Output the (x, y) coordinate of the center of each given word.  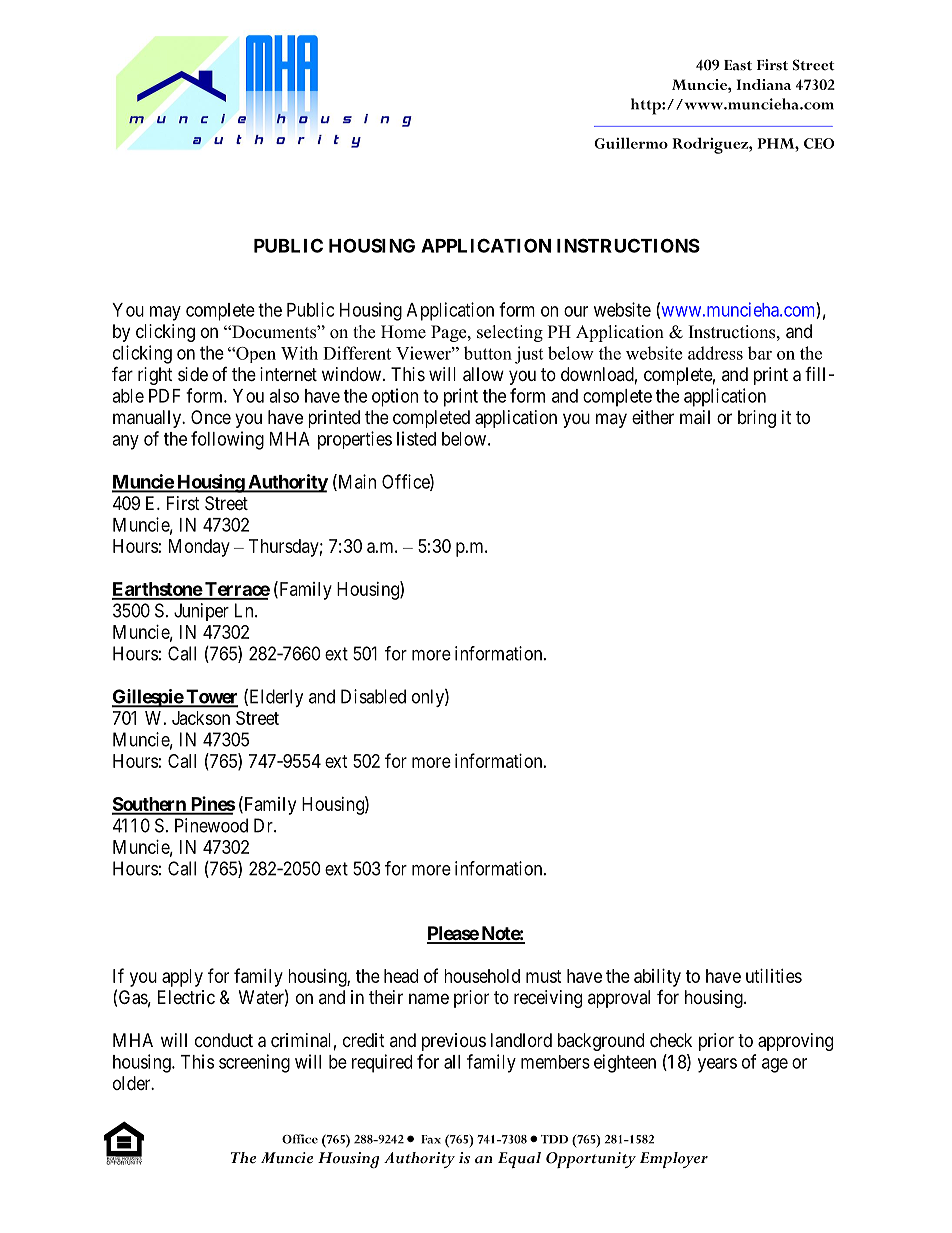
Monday (199, 548)
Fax (431, 1139)
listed (416, 438)
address (715, 353)
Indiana (764, 84)
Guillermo (631, 143)
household (482, 976)
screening (254, 1063)
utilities (774, 976)
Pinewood (211, 825)
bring (757, 419)
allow (483, 374)
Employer (674, 1160)
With (299, 353)
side (193, 374)
